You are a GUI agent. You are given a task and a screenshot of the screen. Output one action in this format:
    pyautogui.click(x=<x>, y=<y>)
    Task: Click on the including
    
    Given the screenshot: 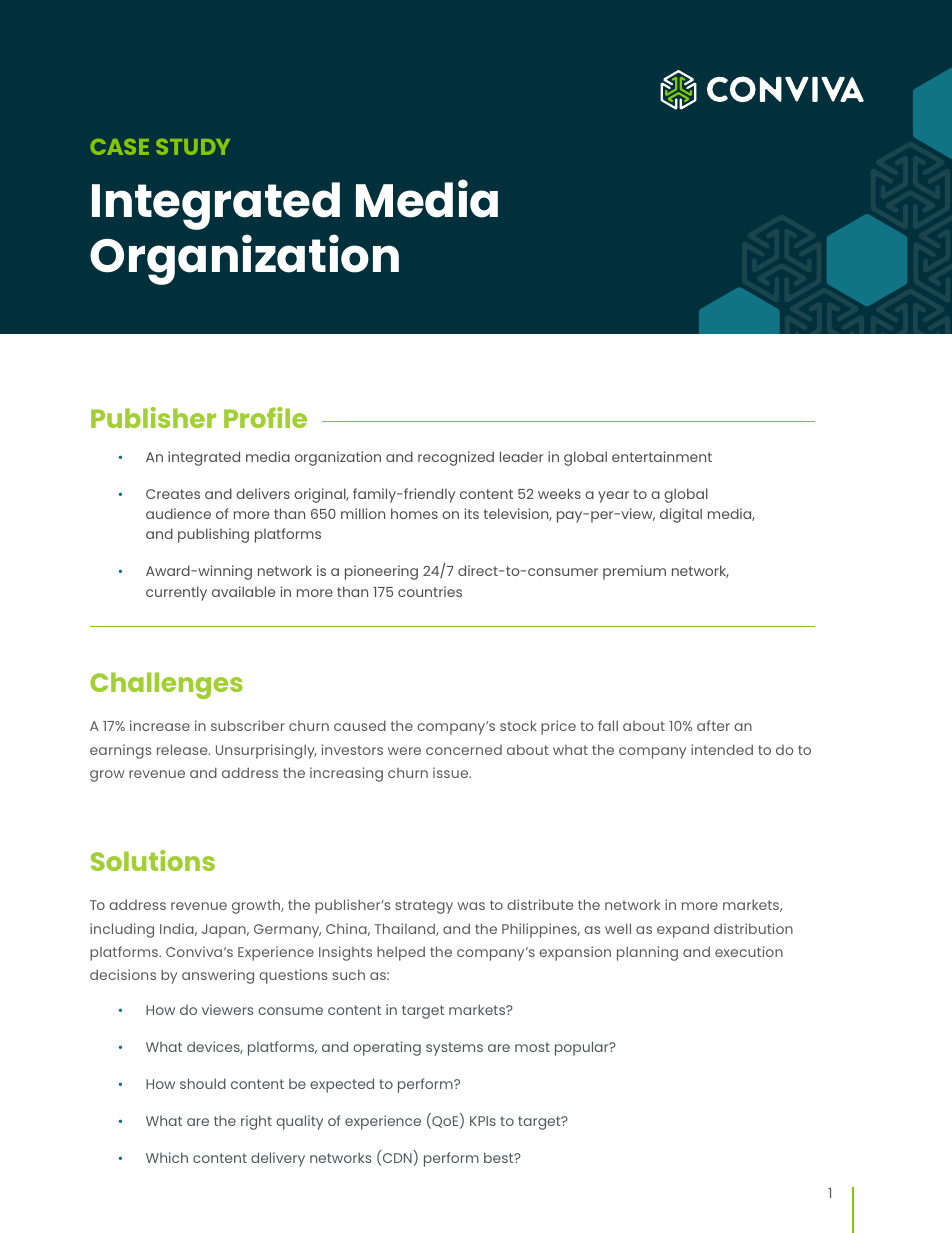 What is the action you would take?
    pyautogui.click(x=122, y=930)
